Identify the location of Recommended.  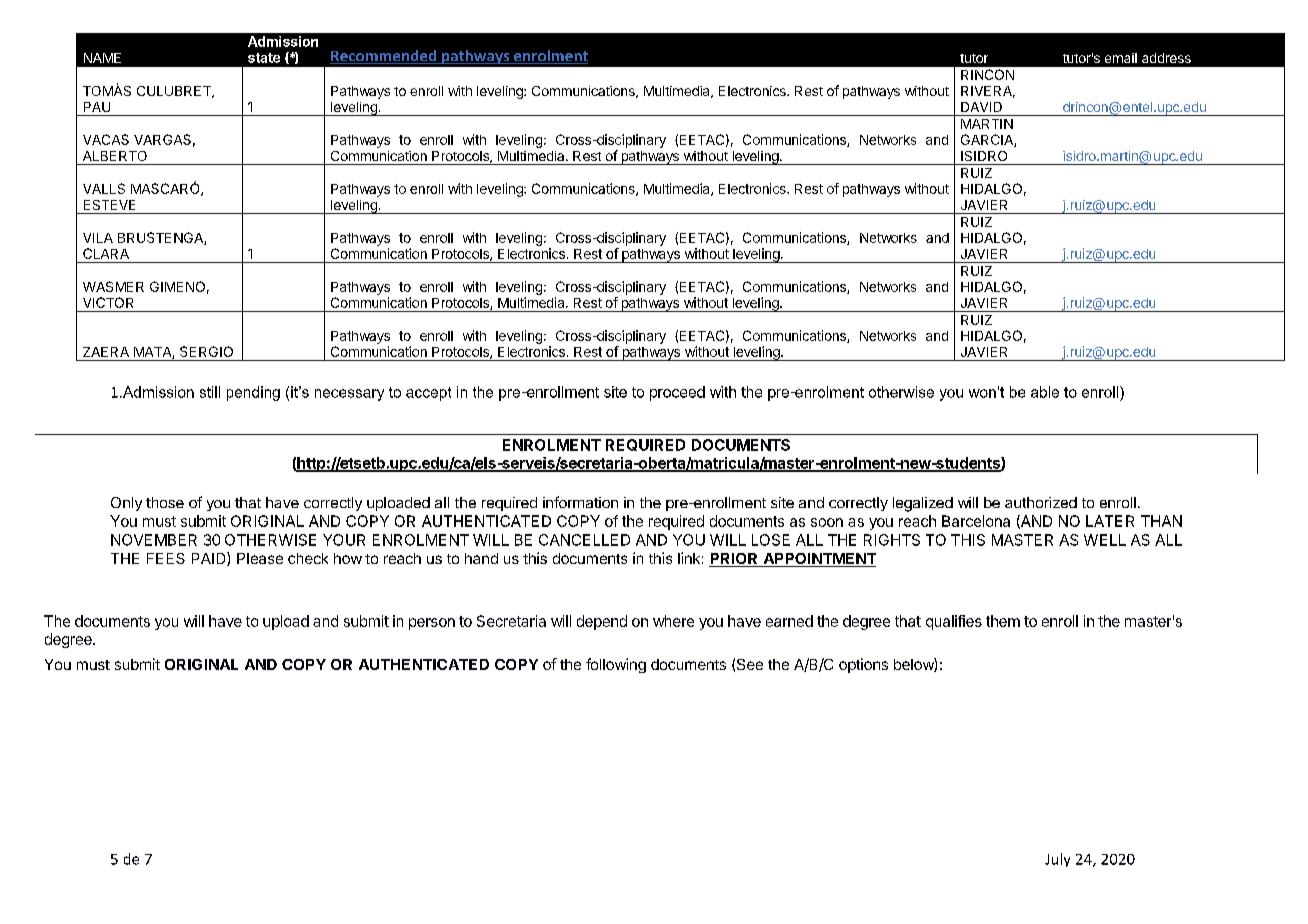
(384, 57).
